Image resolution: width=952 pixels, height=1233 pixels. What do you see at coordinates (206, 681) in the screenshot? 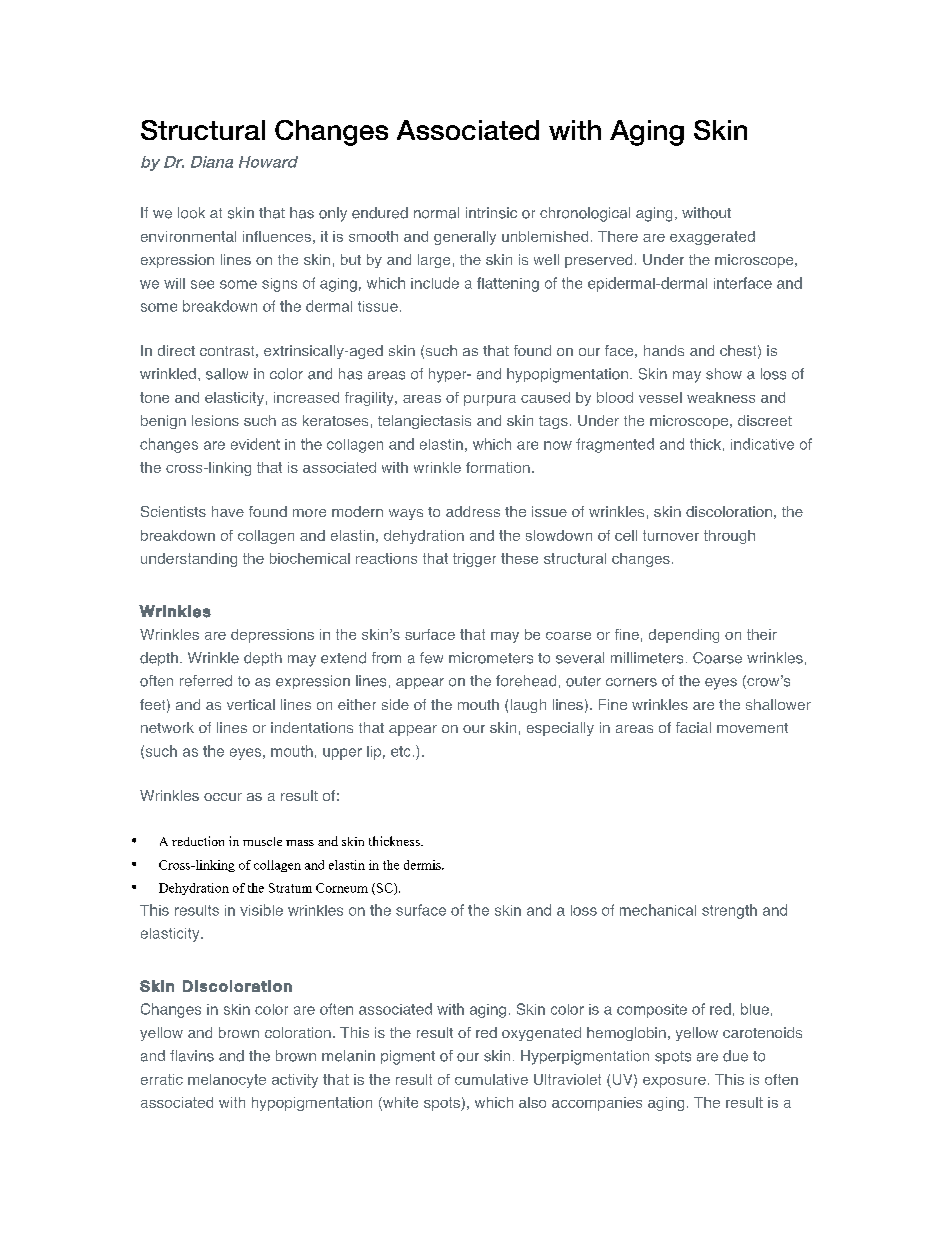
I see `referred` at bounding box center [206, 681].
